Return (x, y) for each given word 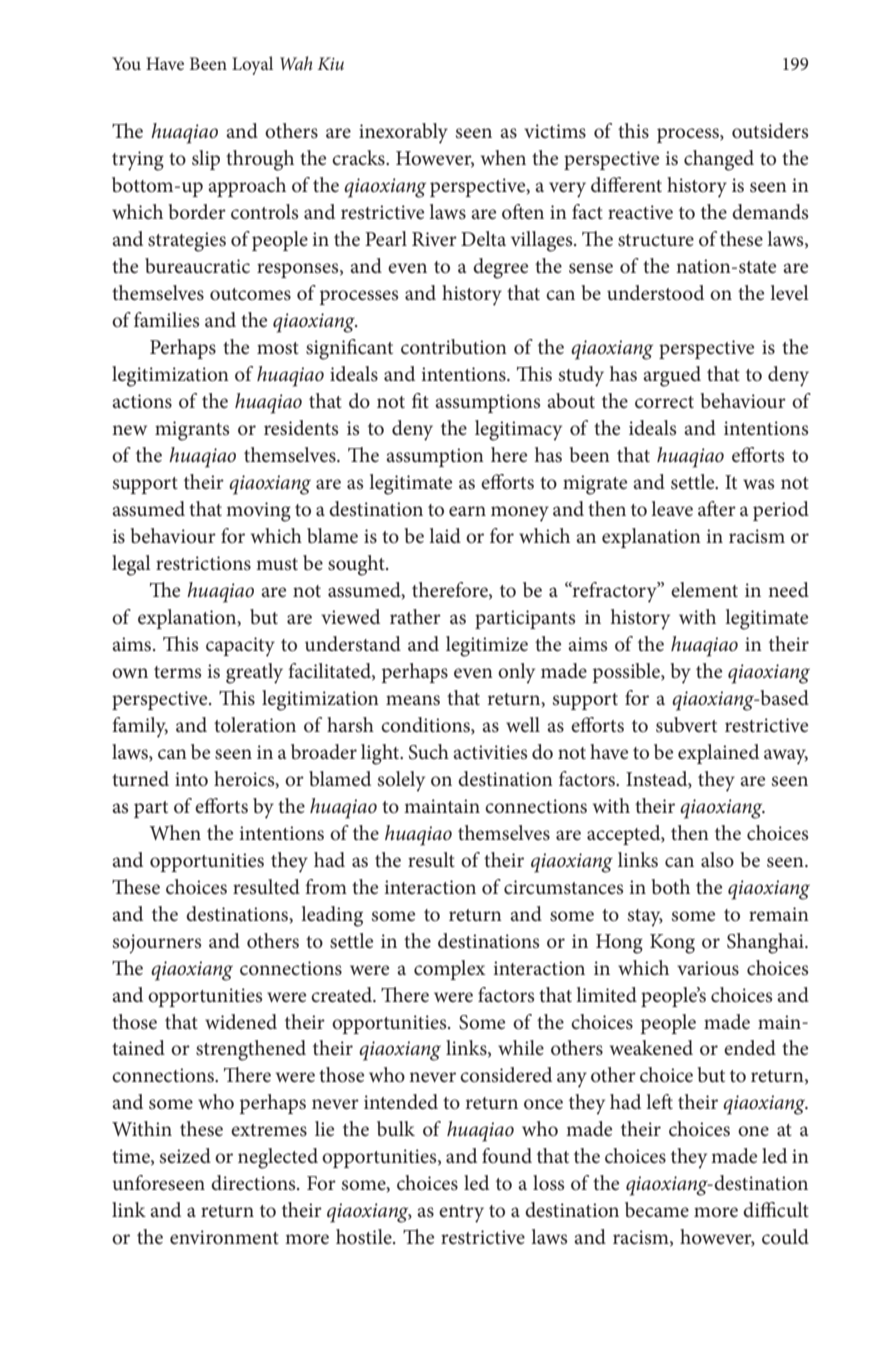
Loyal (252, 65)
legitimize (487, 646)
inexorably (403, 133)
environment (224, 1237)
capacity (240, 647)
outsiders (770, 131)
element (704, 590)
